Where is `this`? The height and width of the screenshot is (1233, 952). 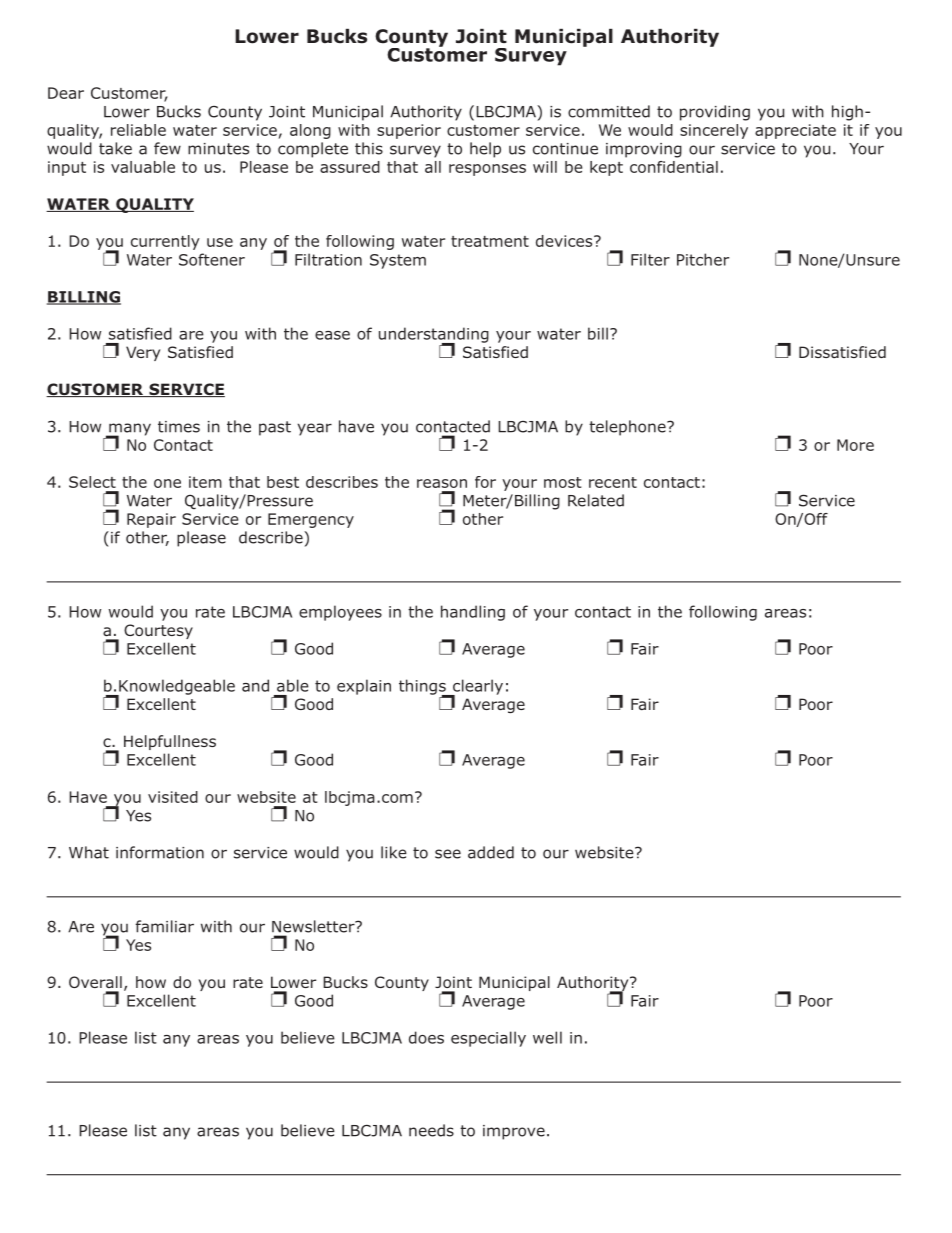
this is located at coordinates (369, 148).
